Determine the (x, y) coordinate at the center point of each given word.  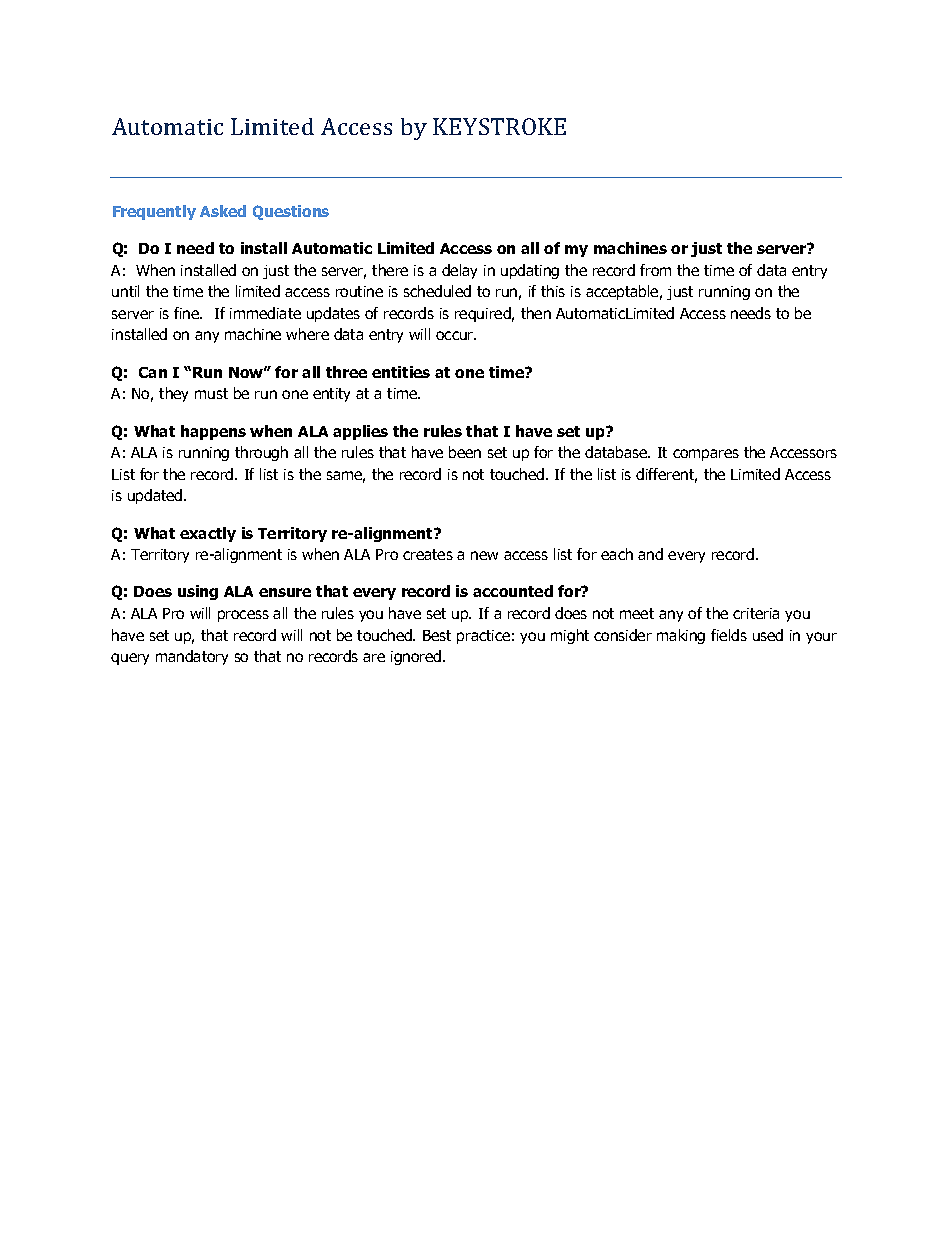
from (655, 270)
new (484, 555)
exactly (208, 534)
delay (459, 271)
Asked (223, 211)
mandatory (192, 657)
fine (188, 313)
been (465, 452)
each (617, 554)
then (536, 313)
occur (456, 335)
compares (706, 455)
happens (213, 432)
